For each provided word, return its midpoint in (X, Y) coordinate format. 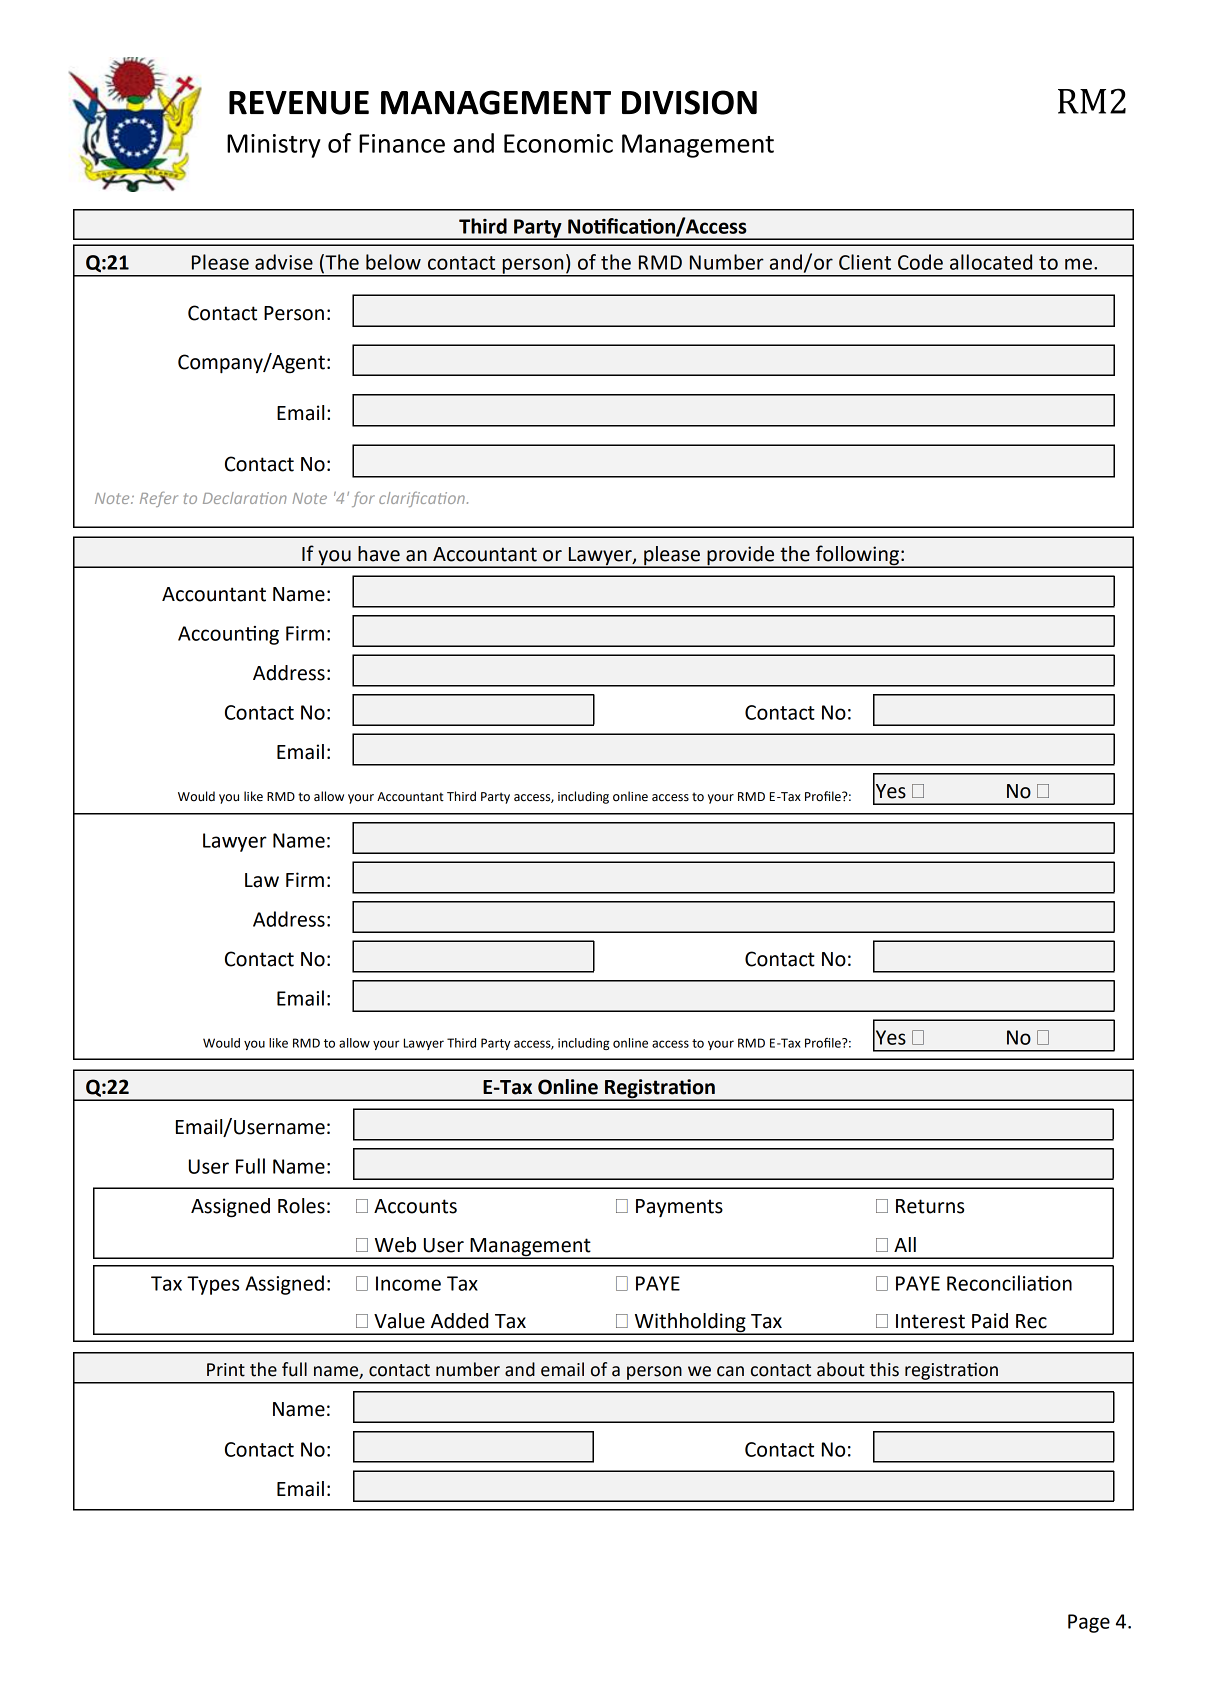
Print (226, 1370)
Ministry (274, 146)
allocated (991, 262)
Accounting (228, 635)
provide (741, 556)
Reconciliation (1009, 1283)
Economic (558, 143)
